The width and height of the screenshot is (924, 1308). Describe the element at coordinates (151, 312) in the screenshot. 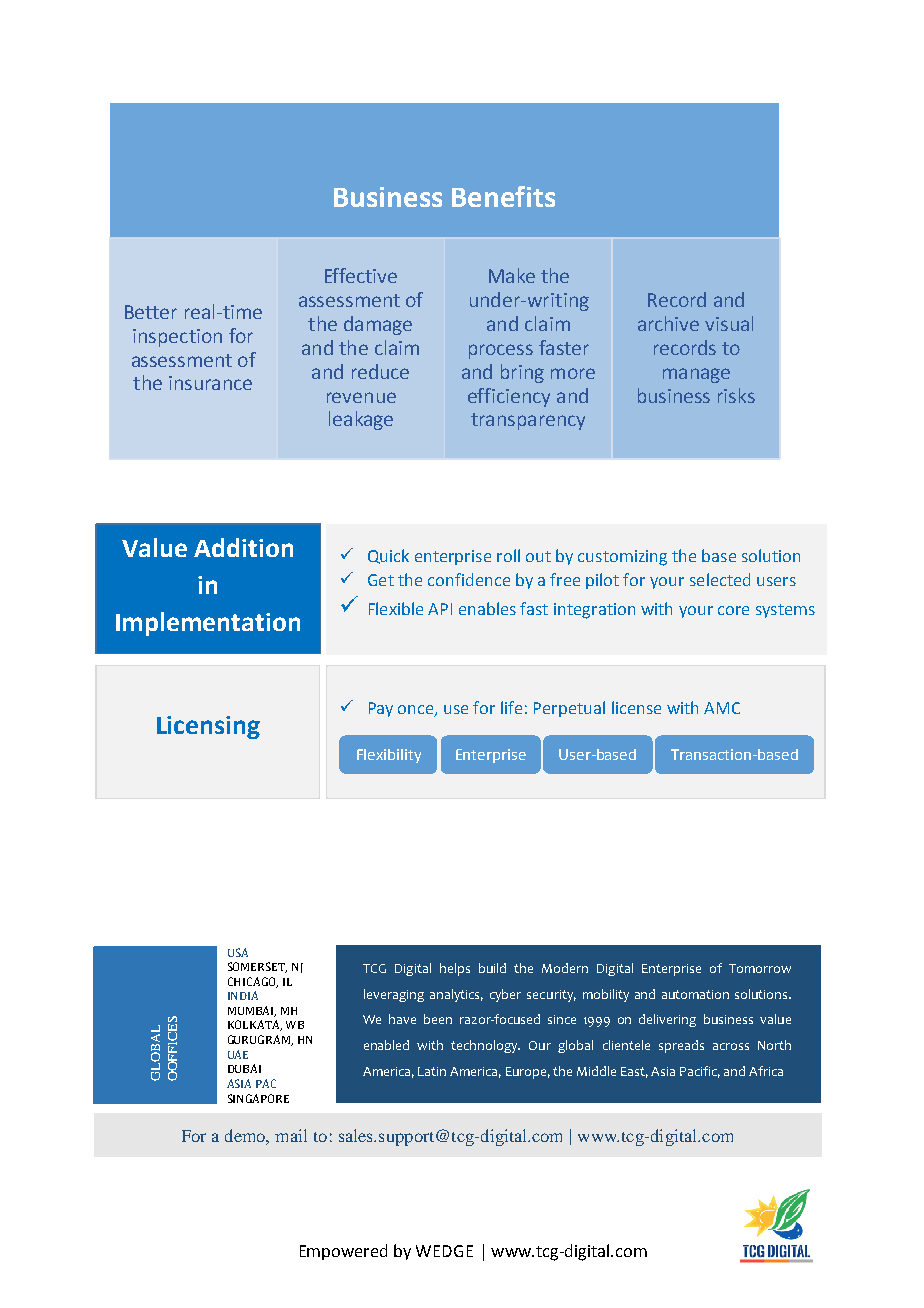

I see `Better` at that location.
